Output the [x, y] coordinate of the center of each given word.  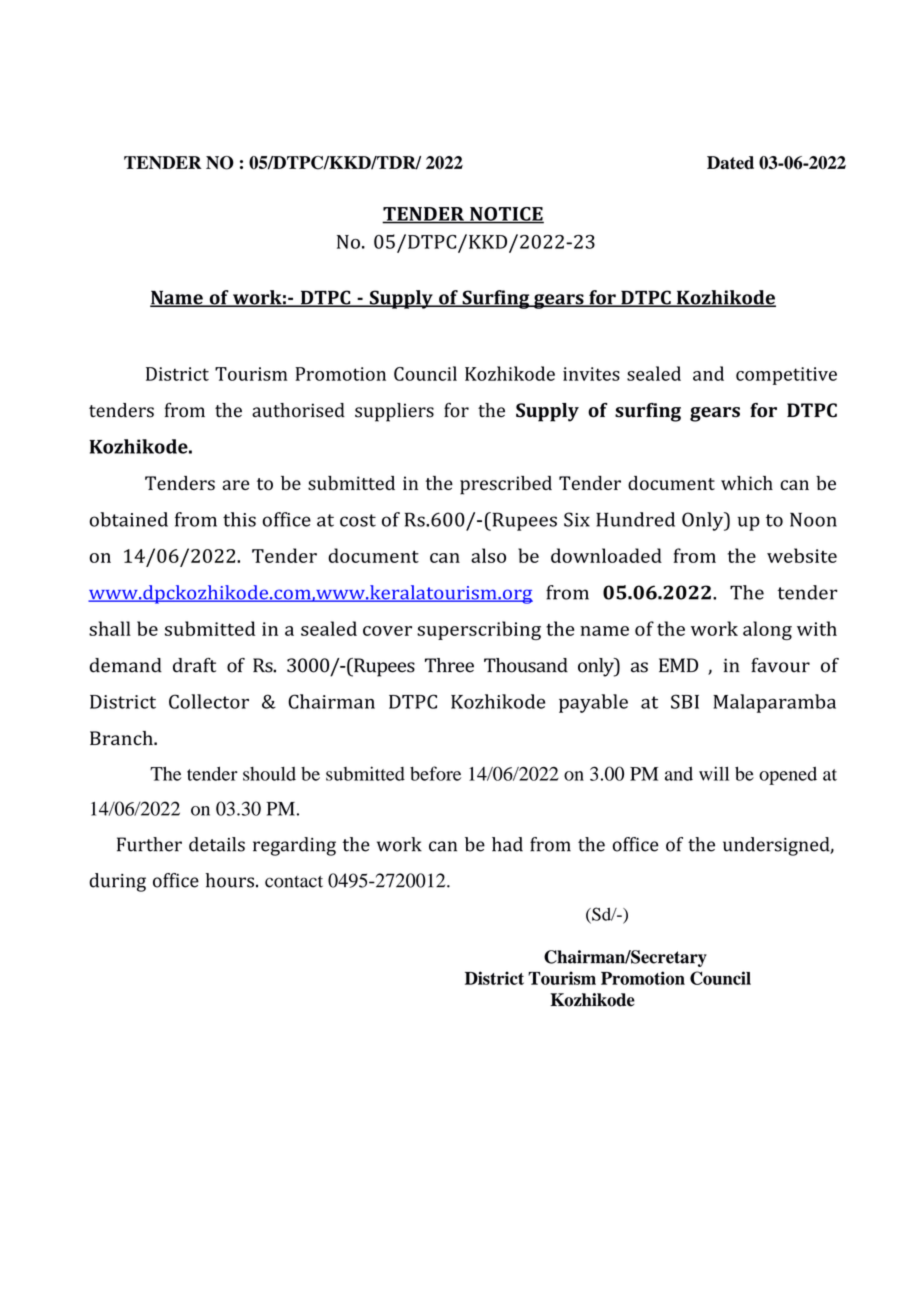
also [488, 555]
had [507, 844]
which [747, 483]
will [714, 773]
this [239, 519]
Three [449, 665]
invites [591, 374]
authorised [298, 410]
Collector [209, 701]
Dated [730, 162]
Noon [813, 519]
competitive [786, 376]
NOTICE [506, 215]
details [217, 844]
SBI [685, 701]
